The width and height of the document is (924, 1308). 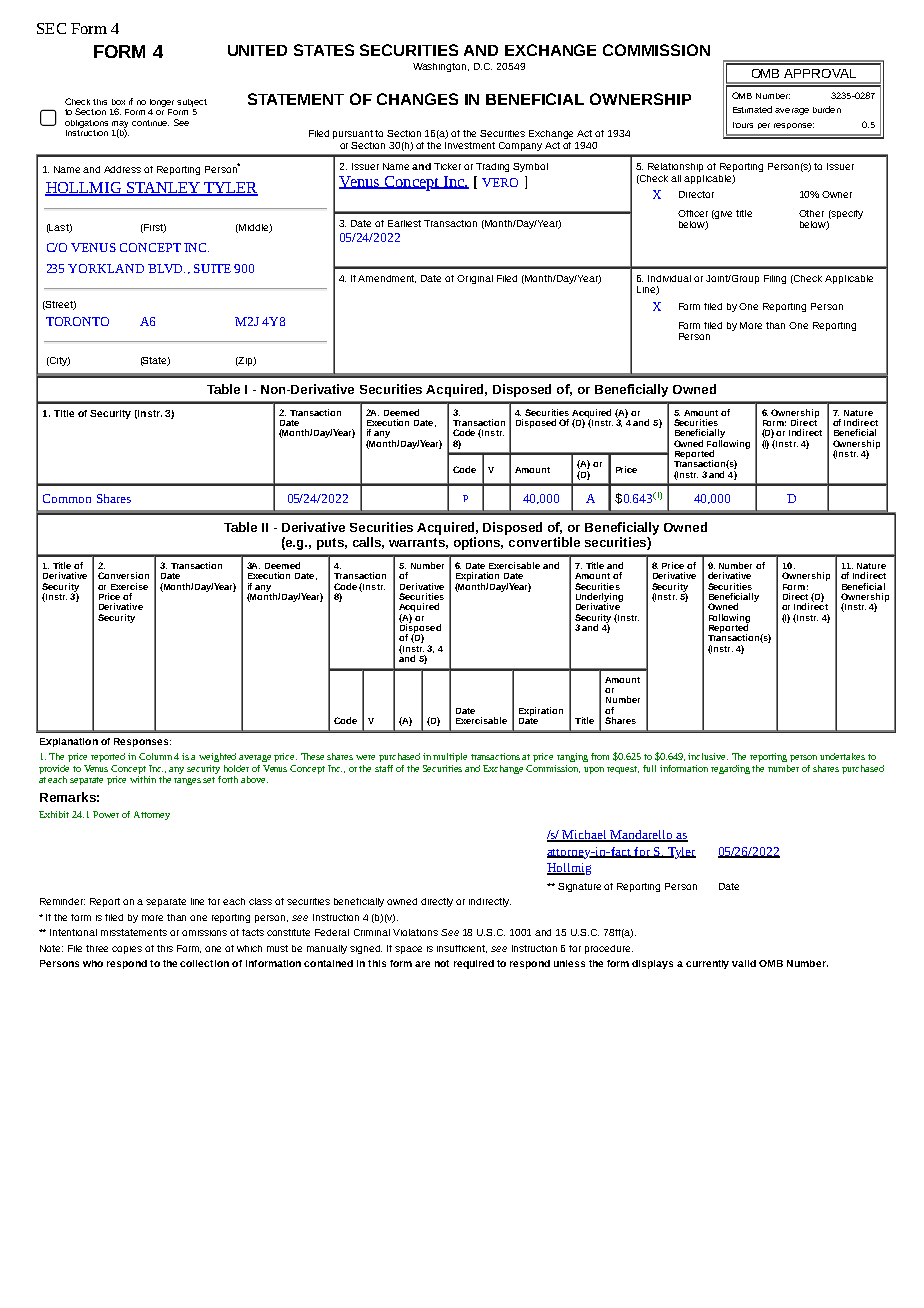 What do you see at coordinates (162, 103) in the document?
I see `longer` at bounding box center [162, 103].
